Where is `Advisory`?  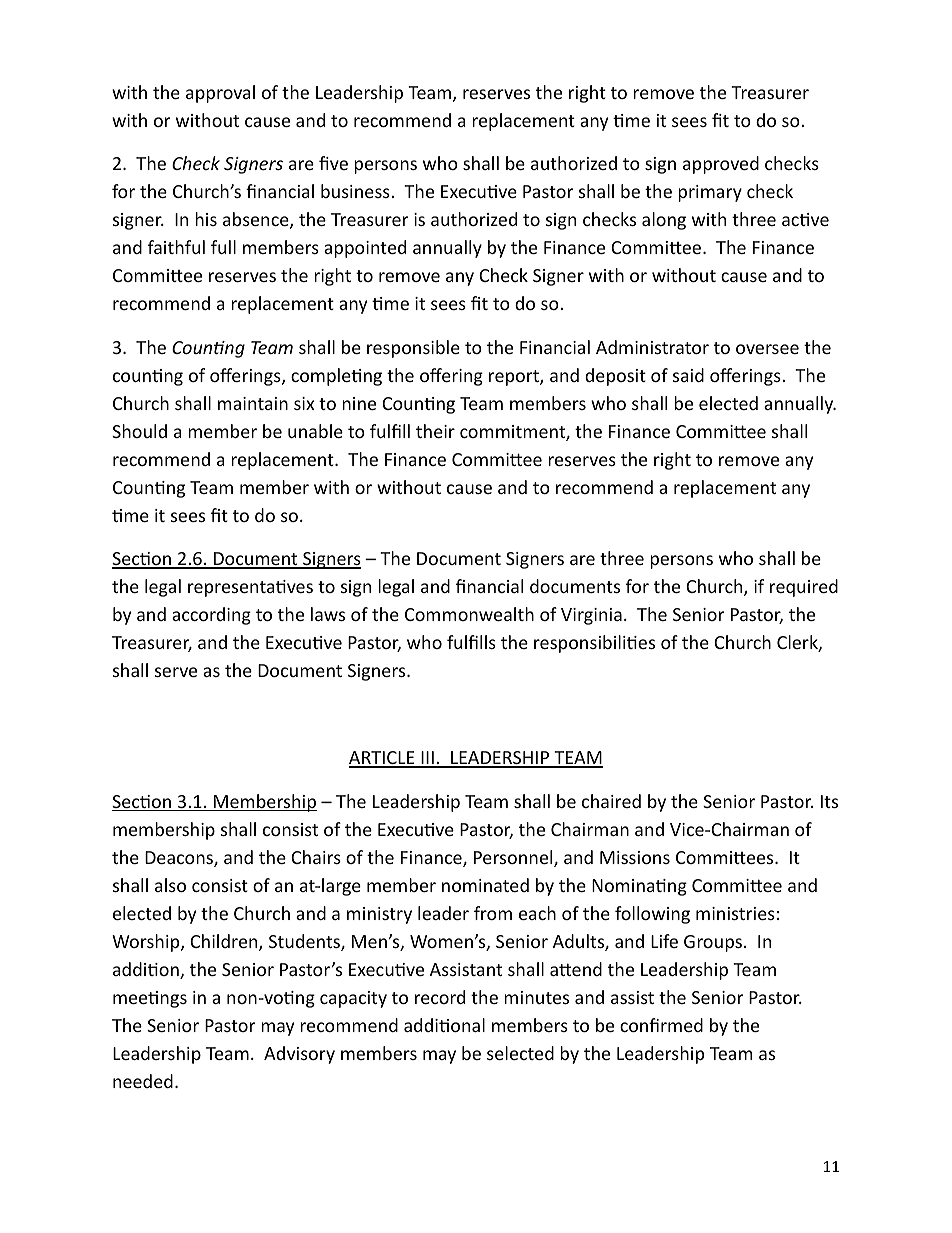 Advisory is located at coordinates (299, 1055).
